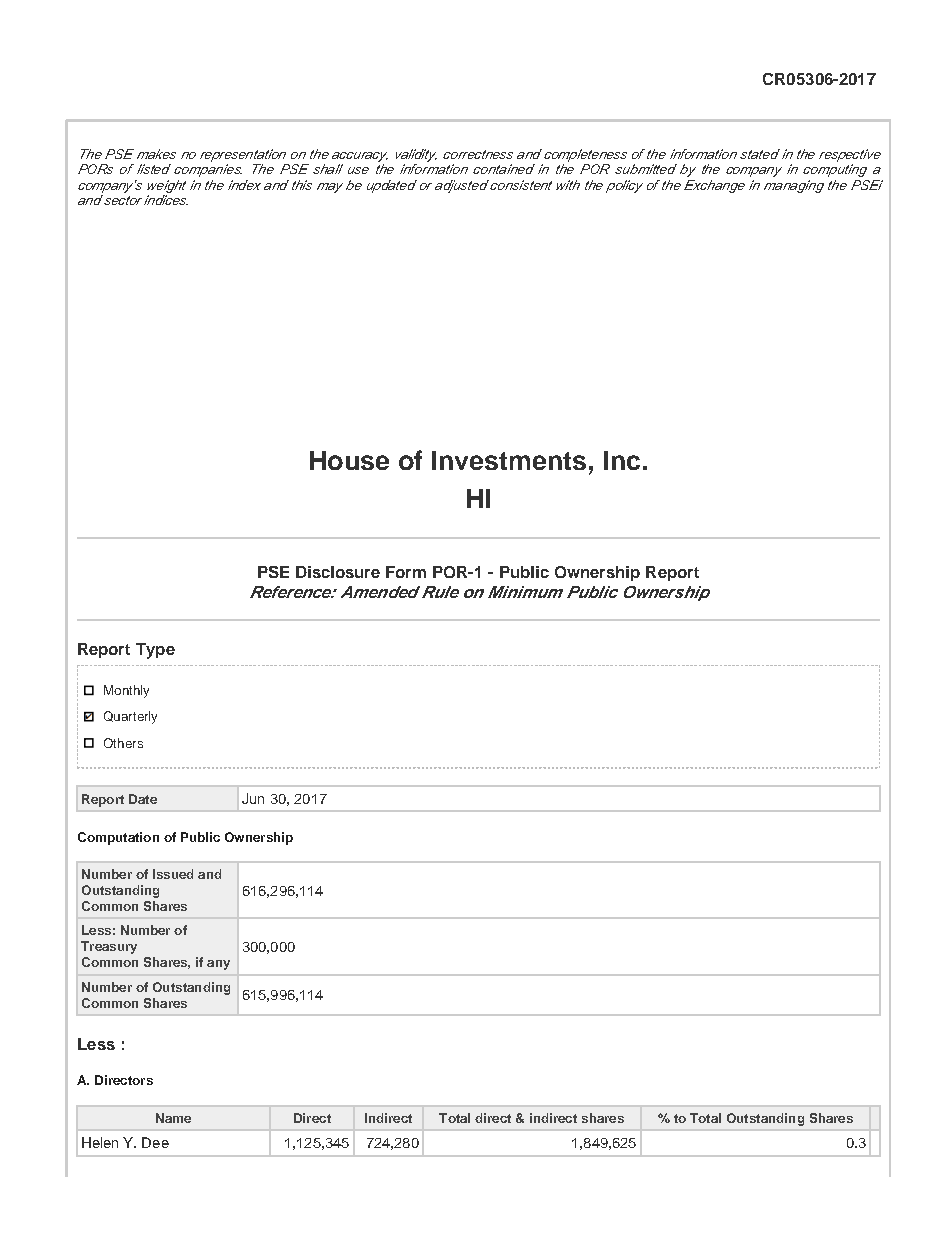  What do you see at coordinates (118, 838) in the page?
I see `Computation` at bounding box center [118, 838].
